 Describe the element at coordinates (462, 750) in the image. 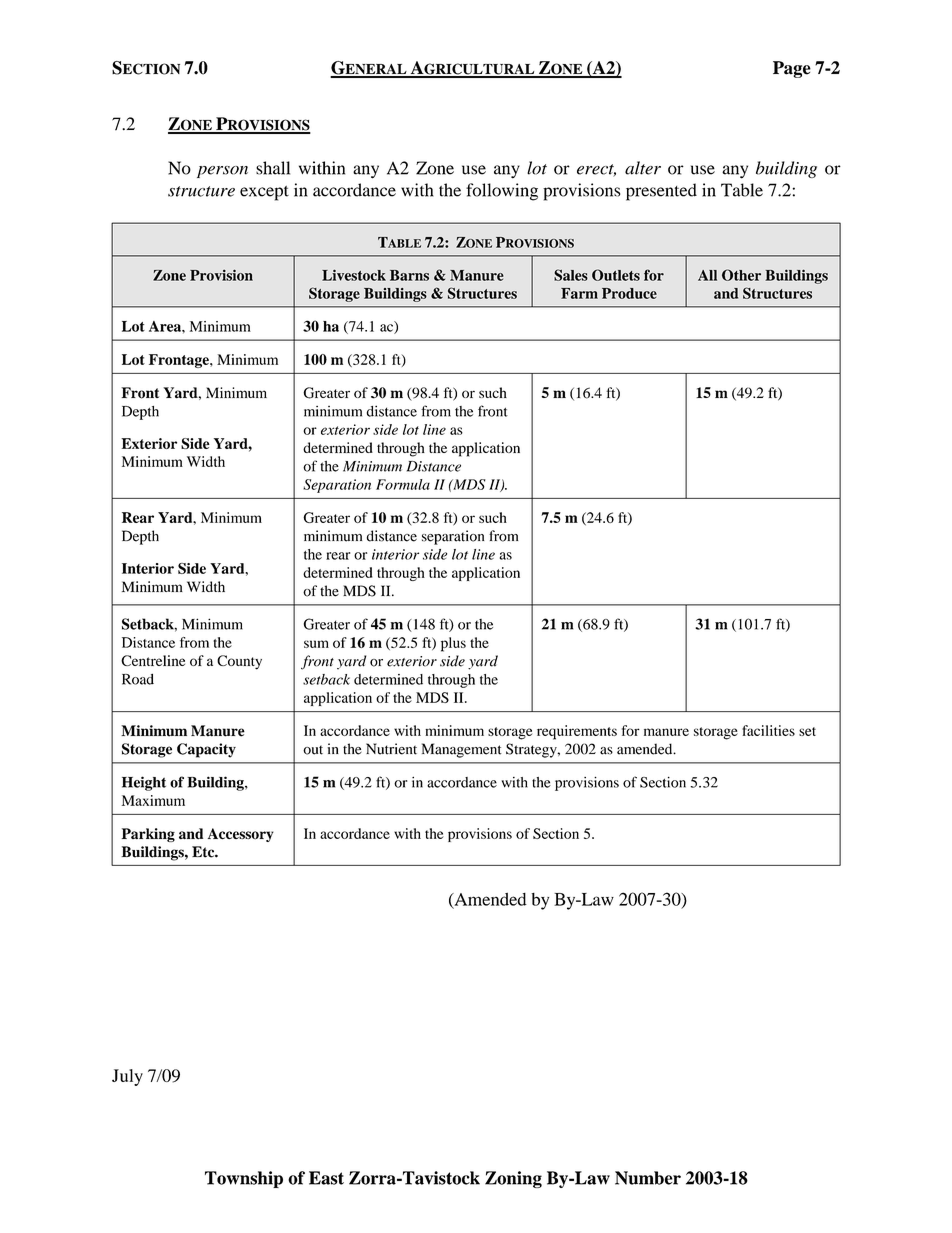

I see `Management` at that location.
